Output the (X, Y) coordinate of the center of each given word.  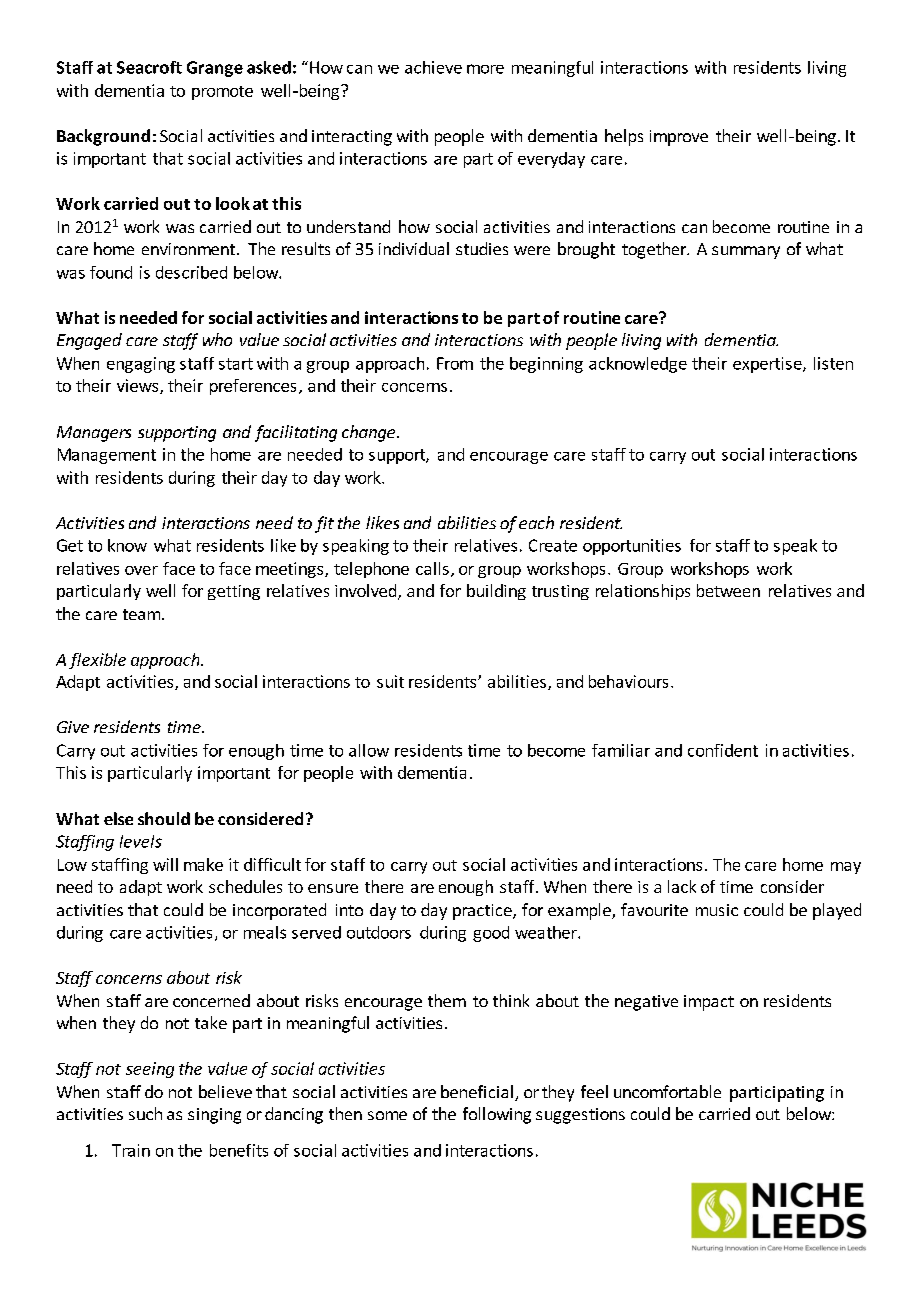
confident (723, 750)
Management (107, 456)
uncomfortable (667, 1091)
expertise (768, 365)
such (145, 1113)
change (368, 433)
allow (369, 750)
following (497, 1115)
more (485, 69)
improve (679, 138)
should (164, 818)
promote (222, 93)
